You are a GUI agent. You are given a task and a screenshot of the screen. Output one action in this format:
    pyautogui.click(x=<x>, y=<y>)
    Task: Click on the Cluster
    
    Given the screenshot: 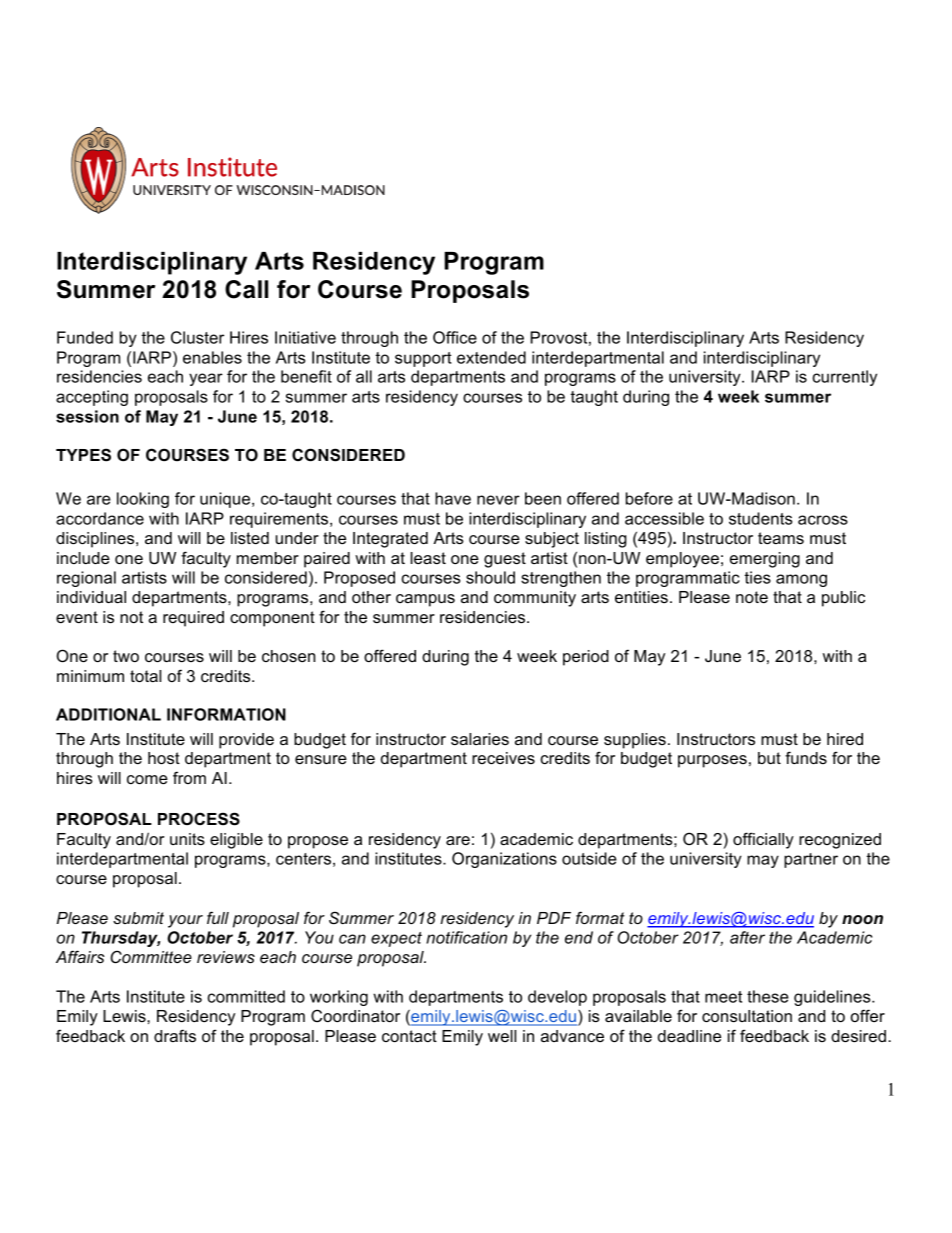 What is the action you would take?
    pyautogui.click(x=197, y=337)
